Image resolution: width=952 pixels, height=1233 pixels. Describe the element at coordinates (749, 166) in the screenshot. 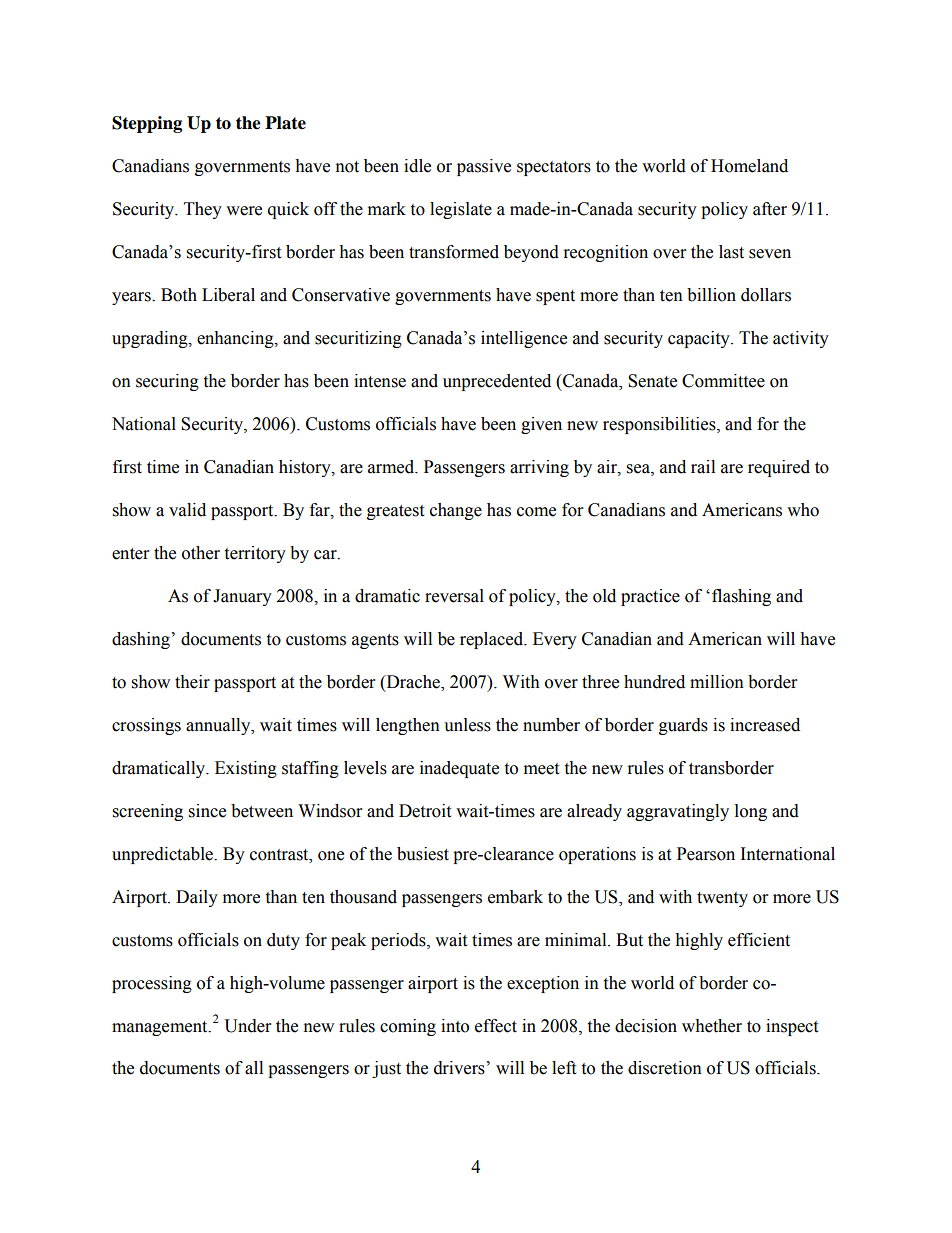

I see `Homeland` at that location.
